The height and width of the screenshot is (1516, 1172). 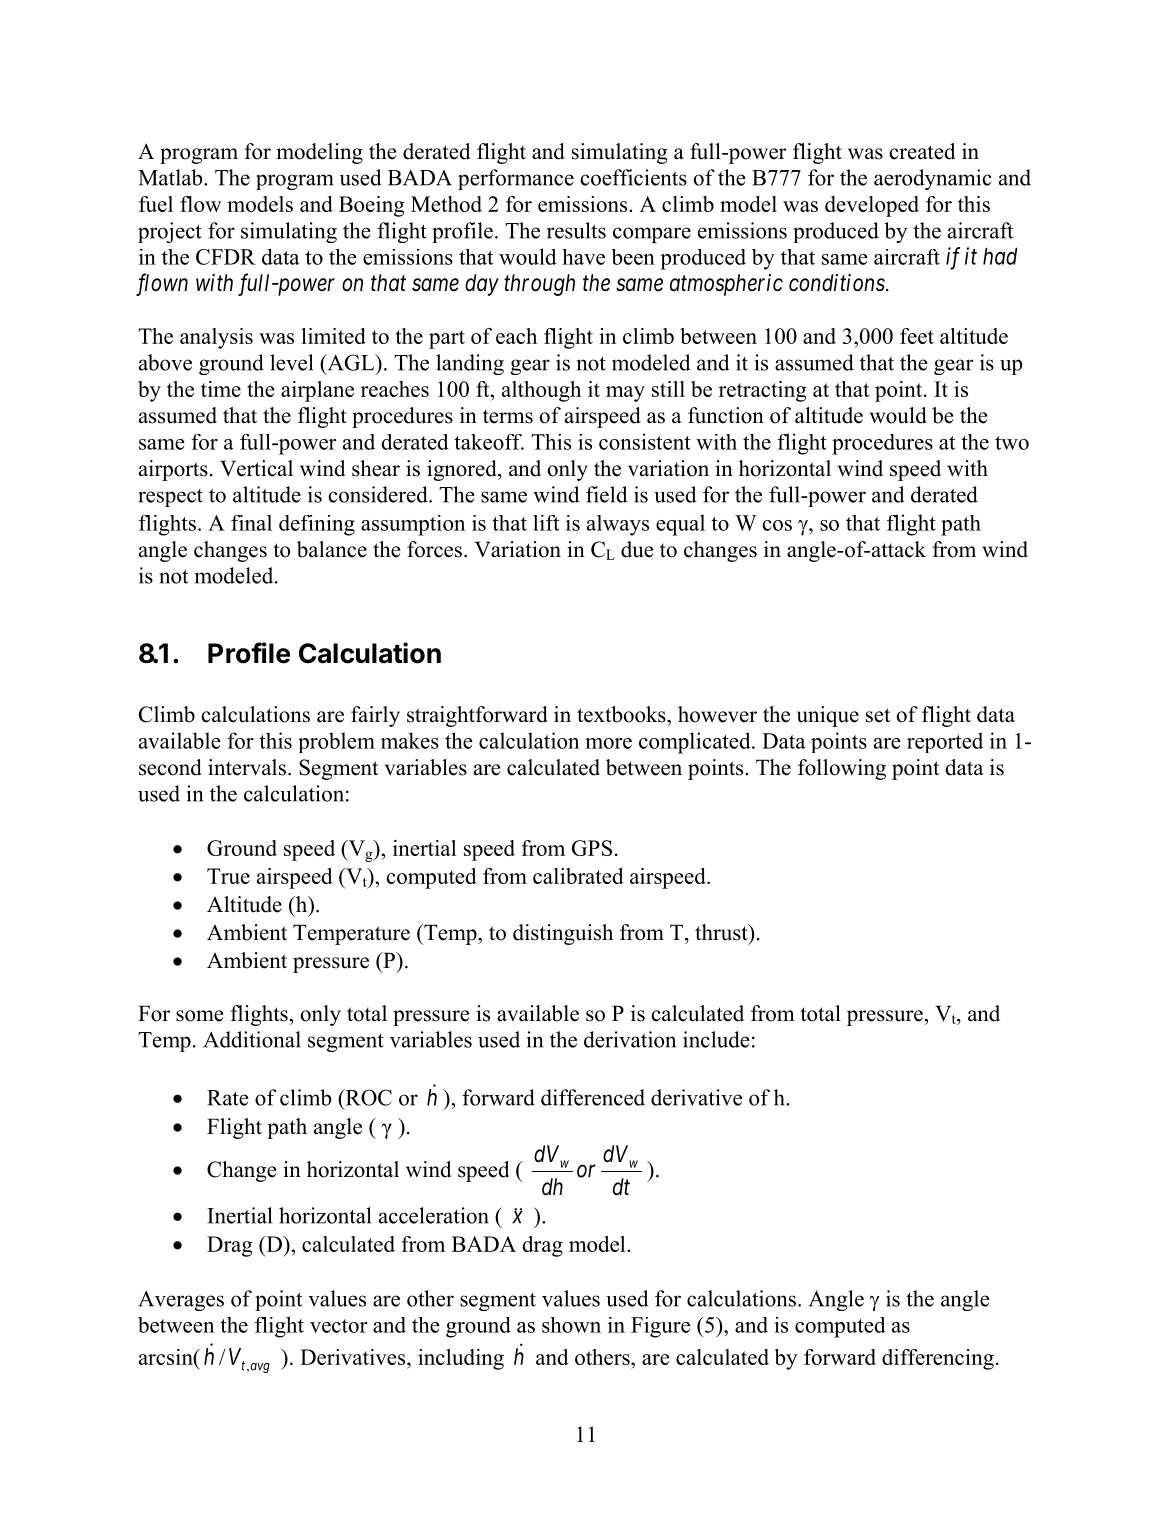 I want to click on reported, so click(x=945, y=742).
